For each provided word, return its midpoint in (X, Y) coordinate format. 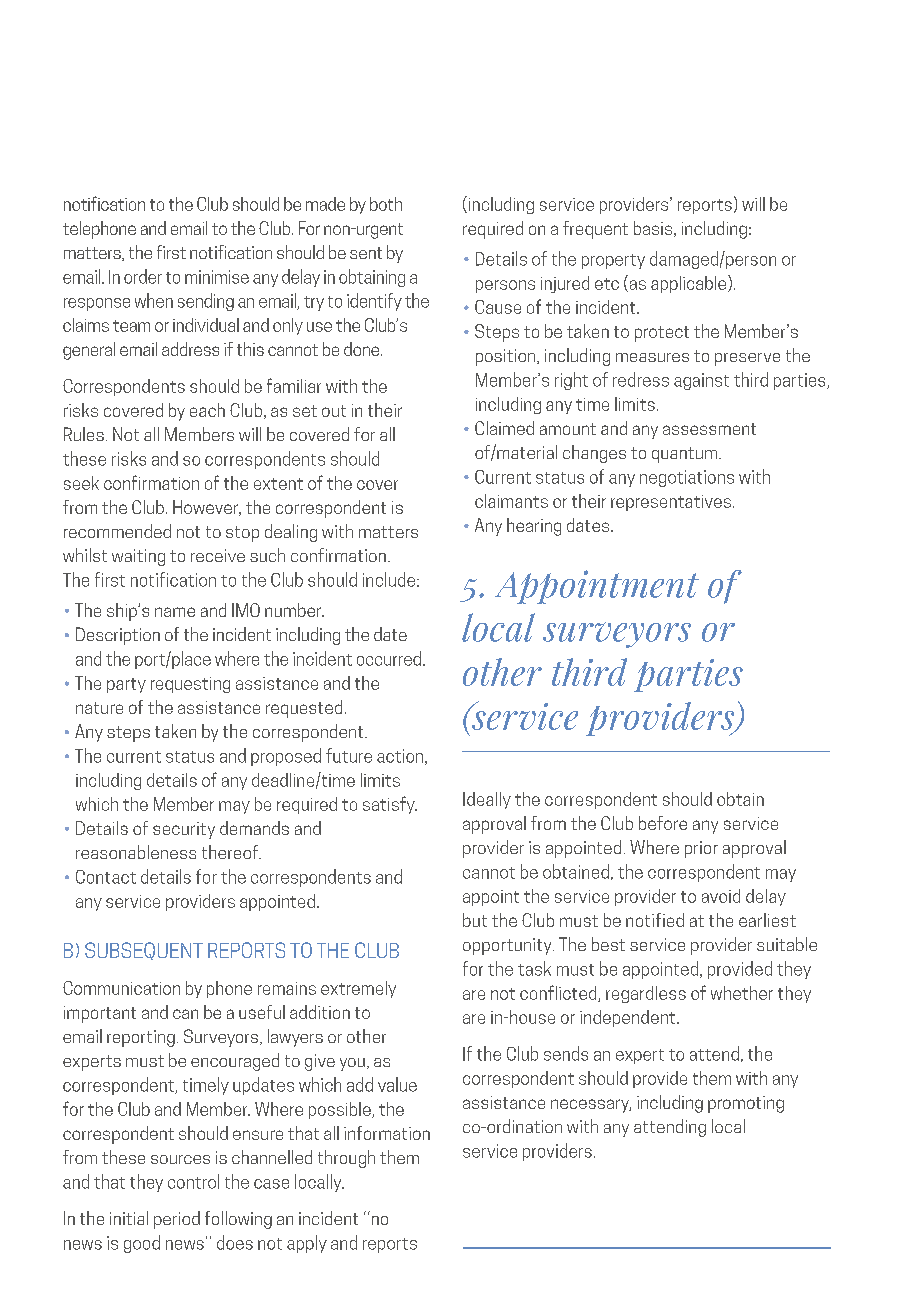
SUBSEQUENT (144, 951)
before (663, 823)
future (349, 755)
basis (654, 229)
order (143, 276)
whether (742, 993)
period (177, 1220)
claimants (511, 501)
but (475, 920)
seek (81, 483)
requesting (190, 685)
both (386, 204)
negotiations (687, 478)
